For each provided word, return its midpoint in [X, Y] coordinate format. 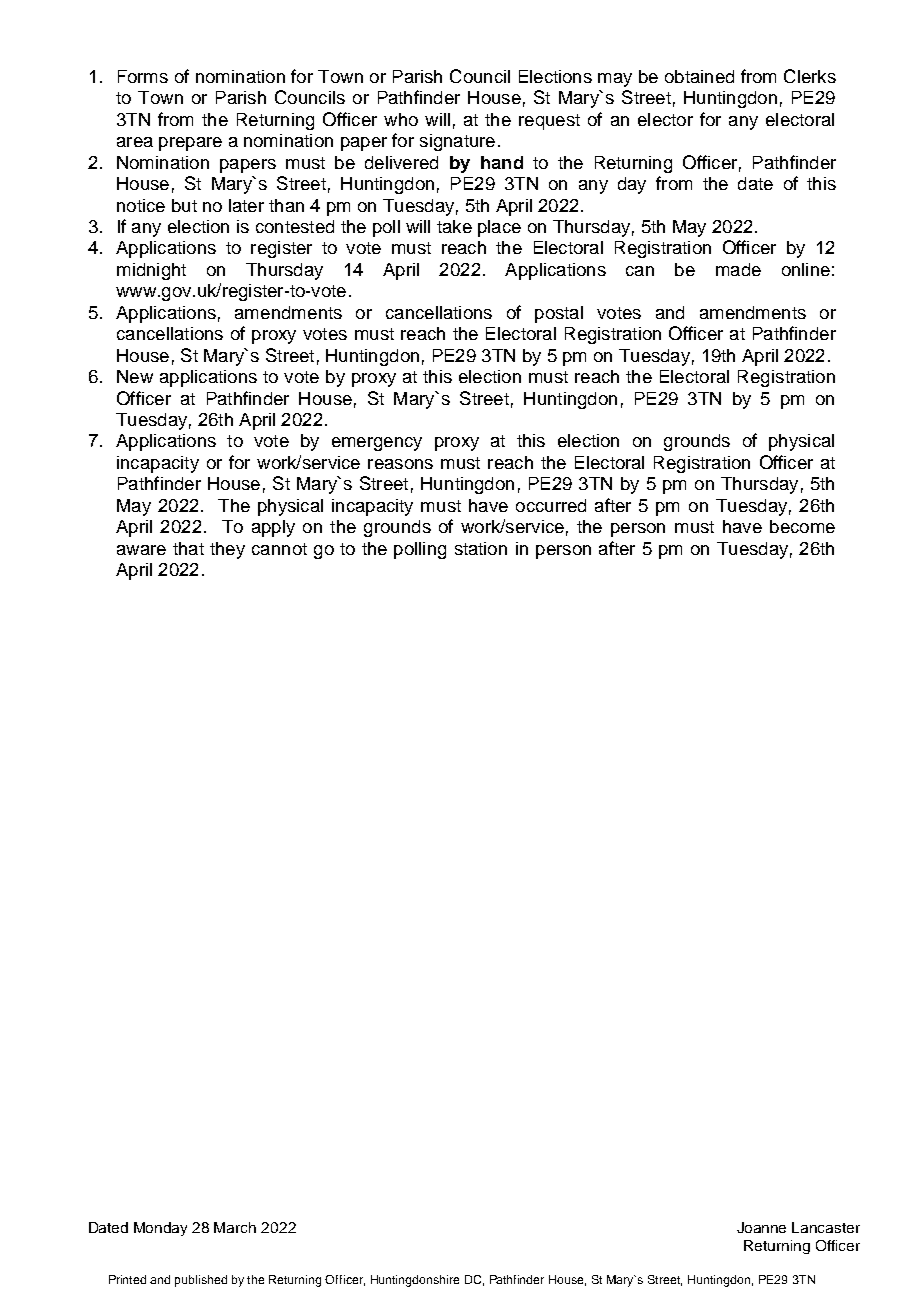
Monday [160, 1229]
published [201, 1281]
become [802, 526]
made [738, 269]
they [227, 550]
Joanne [761, 1227]
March [235, 1227]
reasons [400, 464]
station [481, 548]
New [135, 376]
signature [457, 142]
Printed [127, 1279]
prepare [190, 144]
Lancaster [826, 1227]
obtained [699, 76]
